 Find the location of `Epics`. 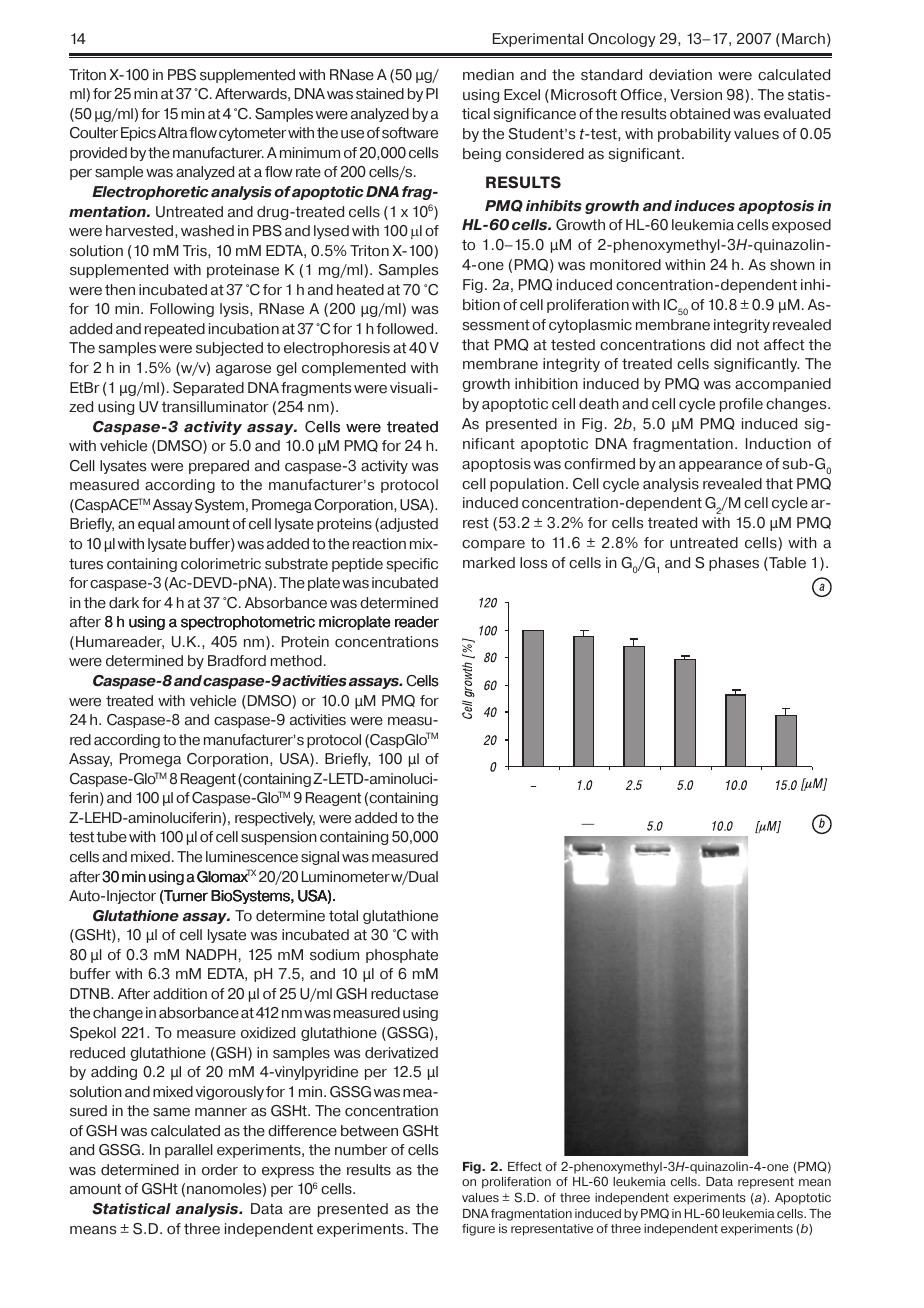

Epics is located at coordinates (138, 134).
